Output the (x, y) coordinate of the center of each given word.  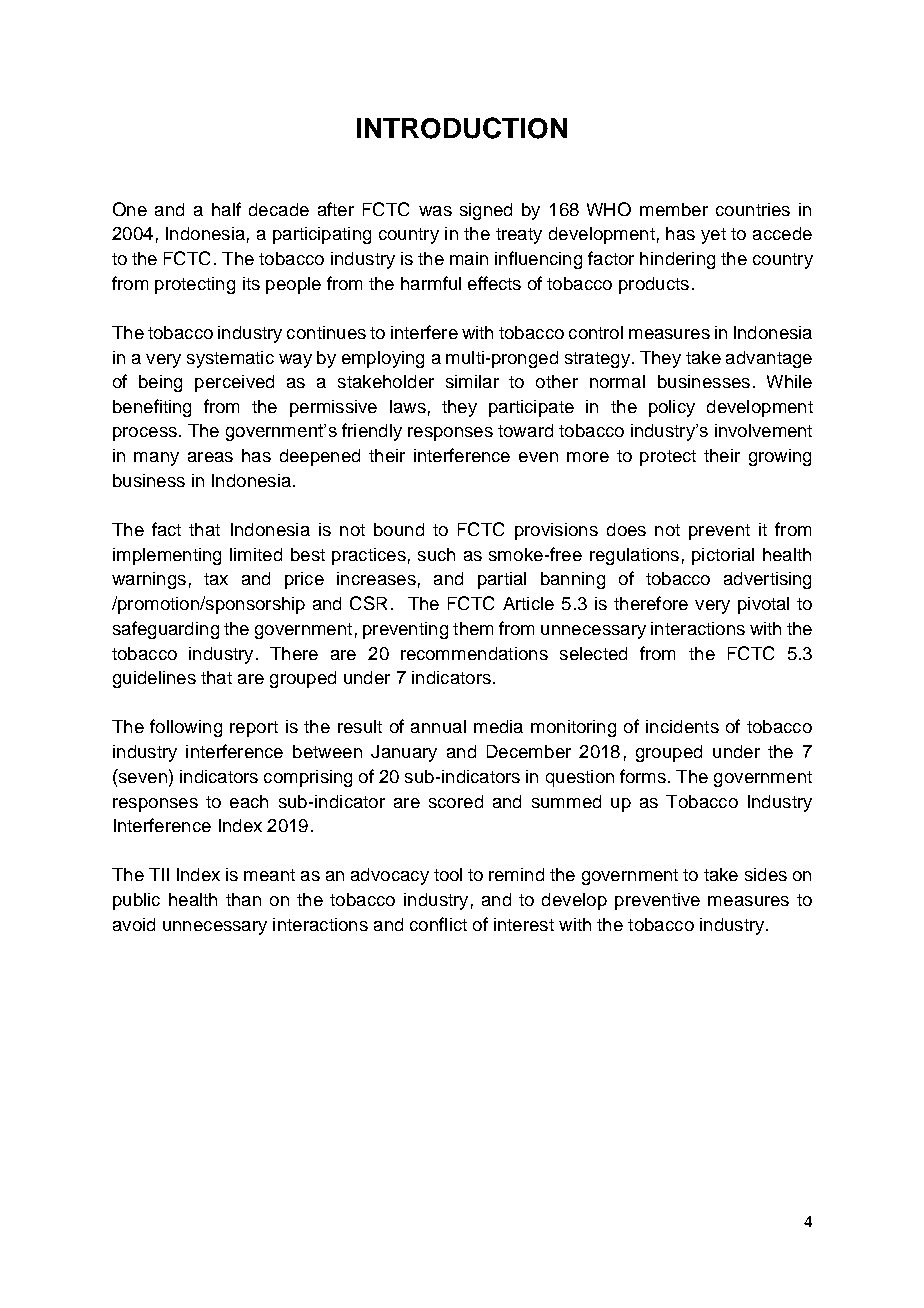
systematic (230, 359)
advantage (769, 359)
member (674, 209)
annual (438, 726)
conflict (438, 924)
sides (766, 874)
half (226, 209)
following (186, 728)
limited (256, 554)
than (243, 899)
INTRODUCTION (462, 128)
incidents (682, 726)
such (436, 554)
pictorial (723, 556)
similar (472, 381)
